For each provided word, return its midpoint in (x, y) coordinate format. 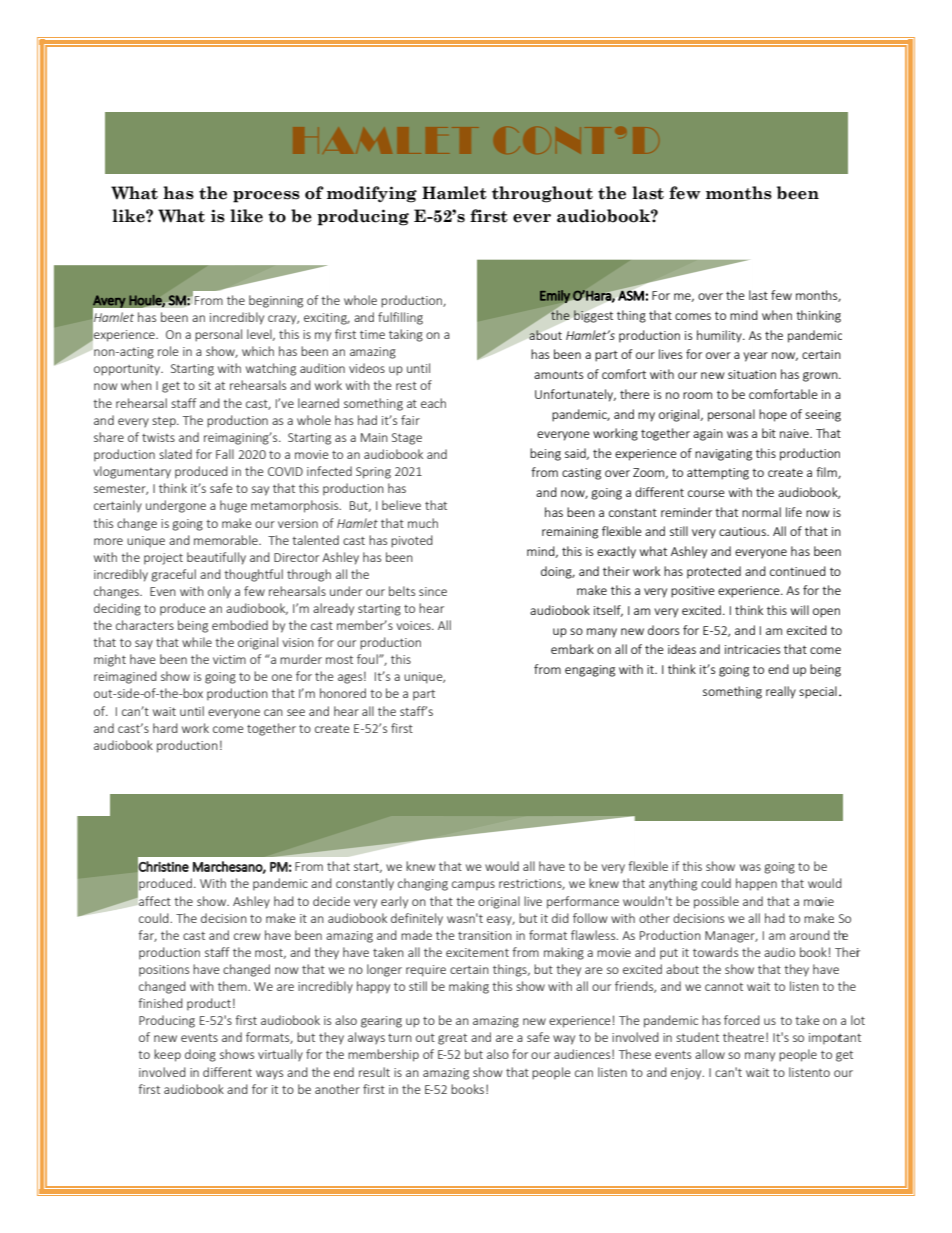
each (433, 403)
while (197, 642)
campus (473, 886)
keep (167, 1055)
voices (415, 625)
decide (331, 901)
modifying (372, 194)
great (452, 1039)
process (266, 197)
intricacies (752, 649)
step (165, 422)
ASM (631, 295)
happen (756, 884)
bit (769, 433)
